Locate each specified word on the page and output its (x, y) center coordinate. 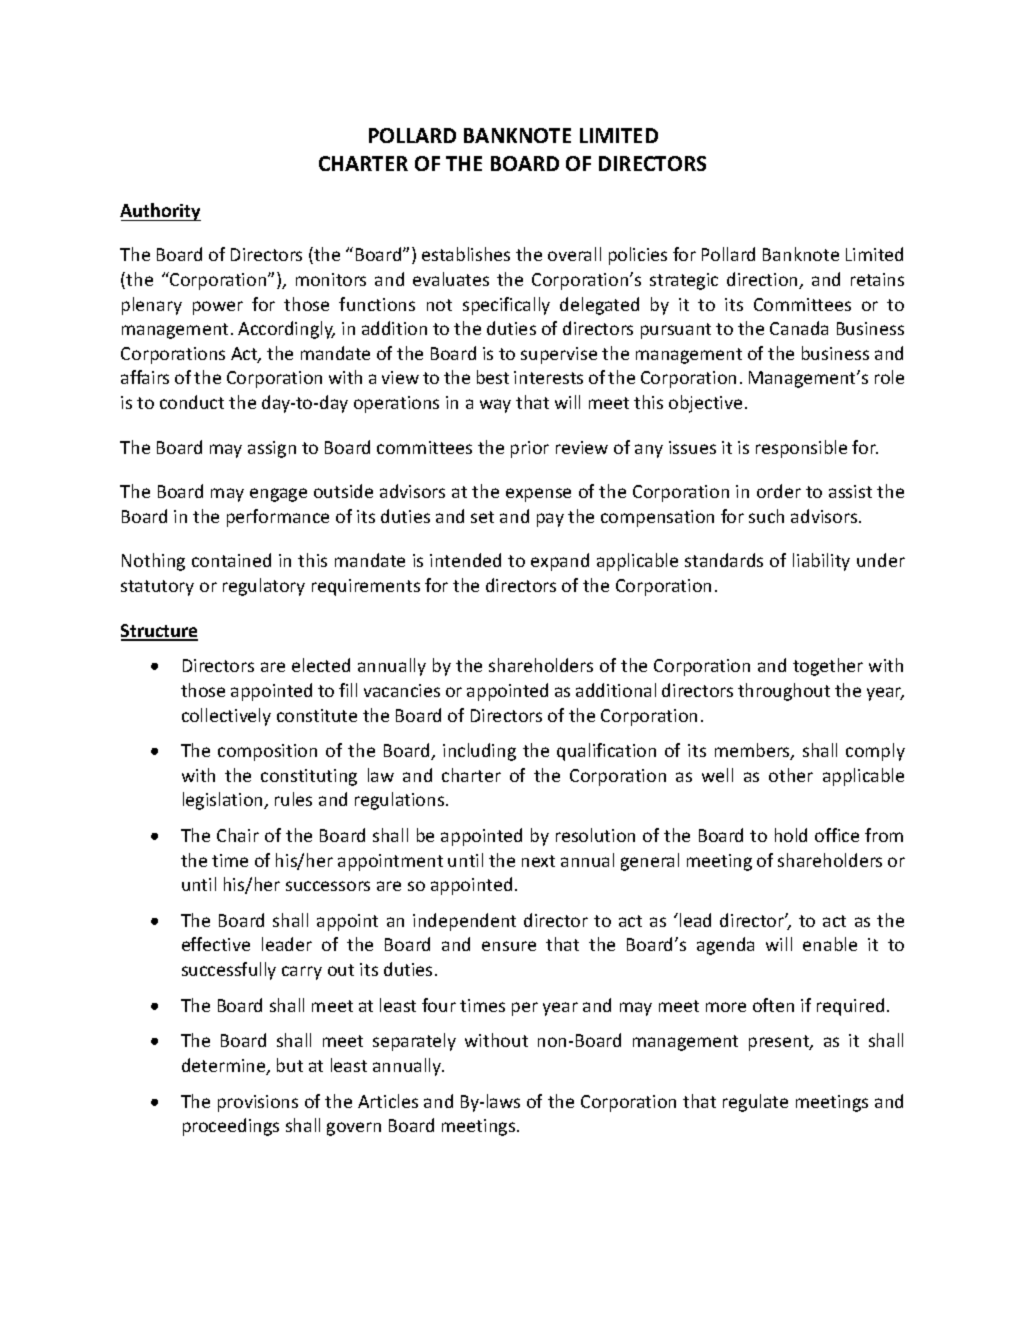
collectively (226, 717)
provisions (258, 1103)
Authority (160, 212)
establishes (466, 254)
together (828, 667)
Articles (388, 1101)
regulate (755, 1103)
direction (763, 280)
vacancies (402, 690)
